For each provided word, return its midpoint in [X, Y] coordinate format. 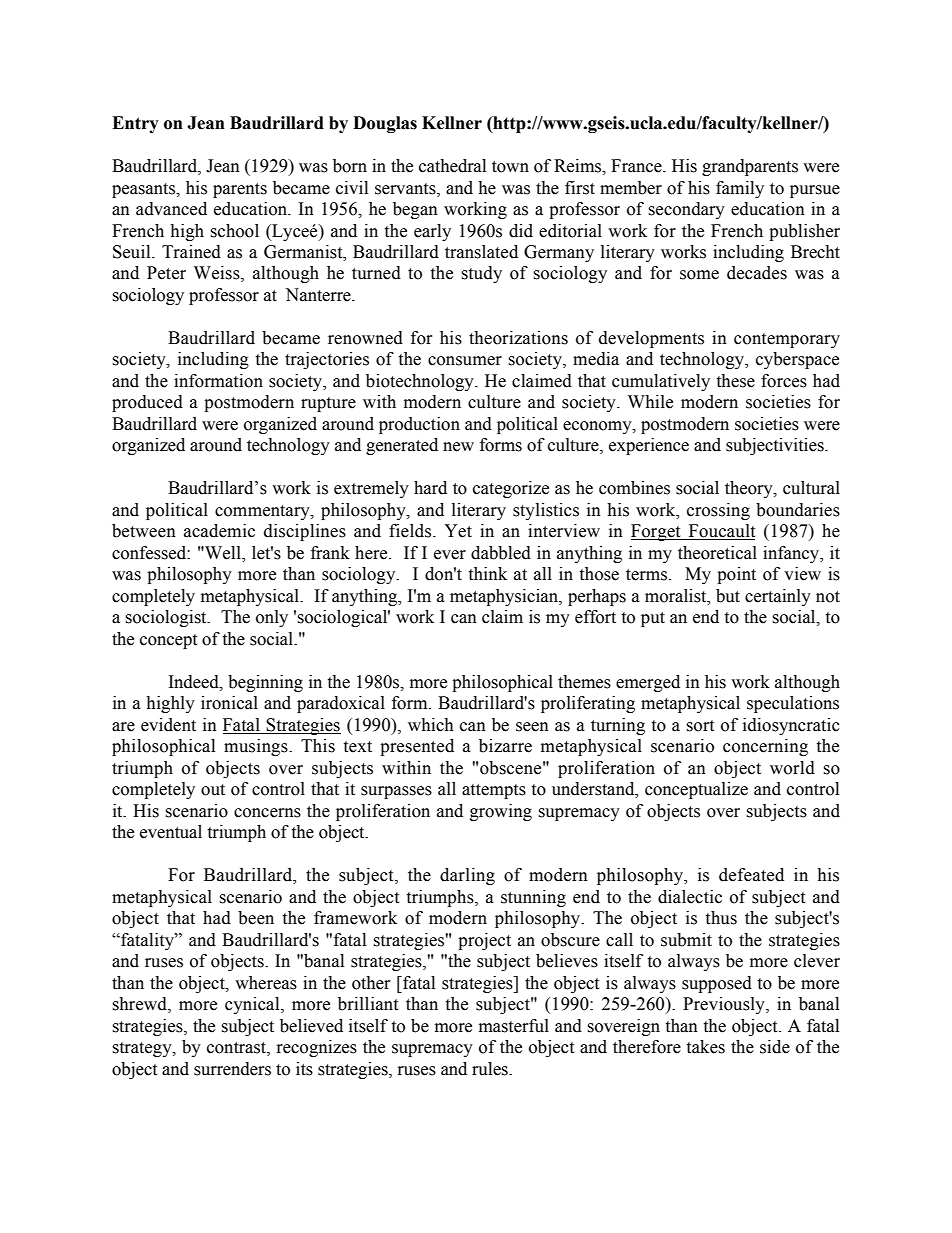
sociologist [167, 618]
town [510, 167]
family [740, 189]
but [728, 596]
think [487, 574]
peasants [144, 190]
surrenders [232, 1069]
